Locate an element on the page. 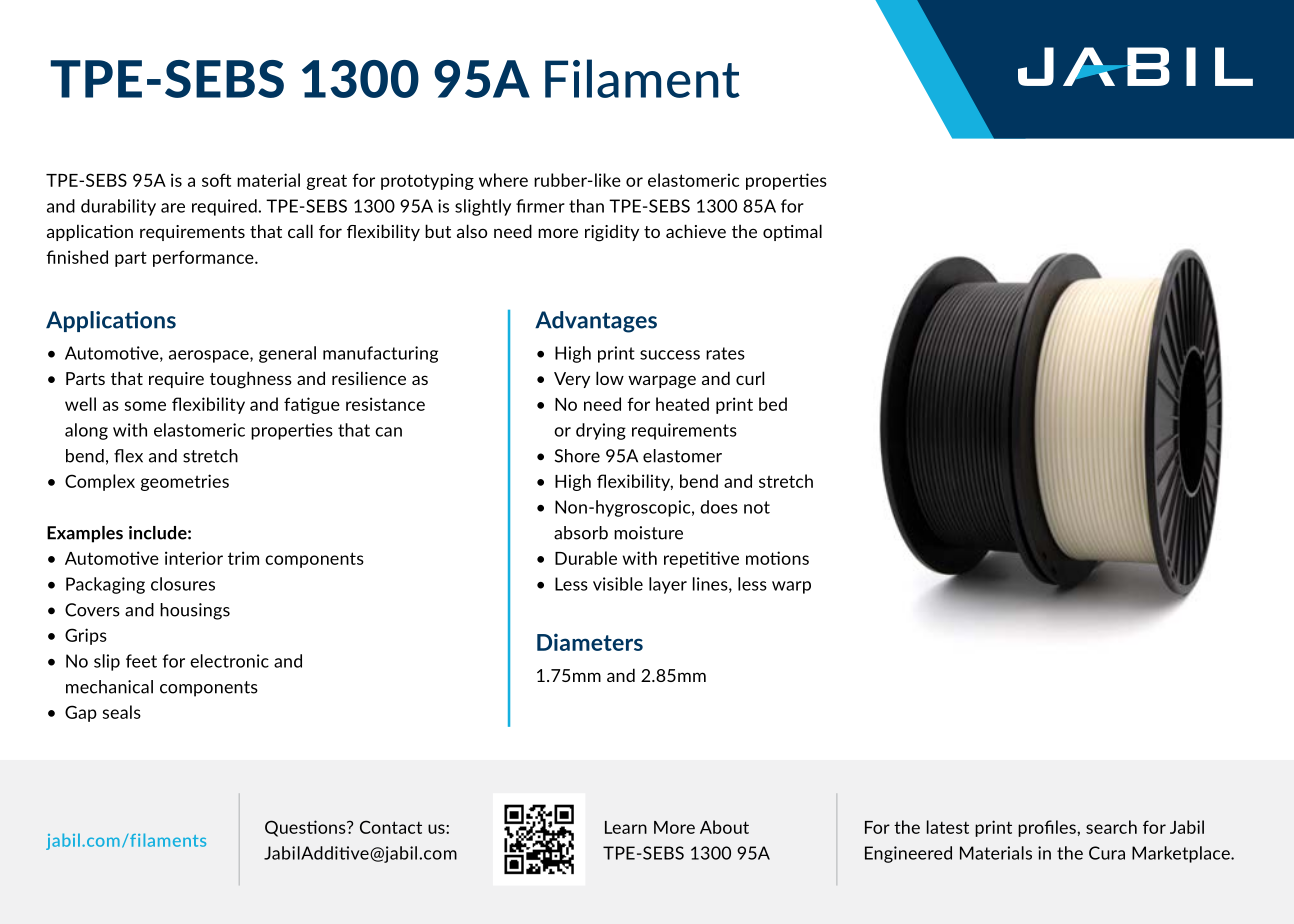  housings is located at coordinates (195, 611).
